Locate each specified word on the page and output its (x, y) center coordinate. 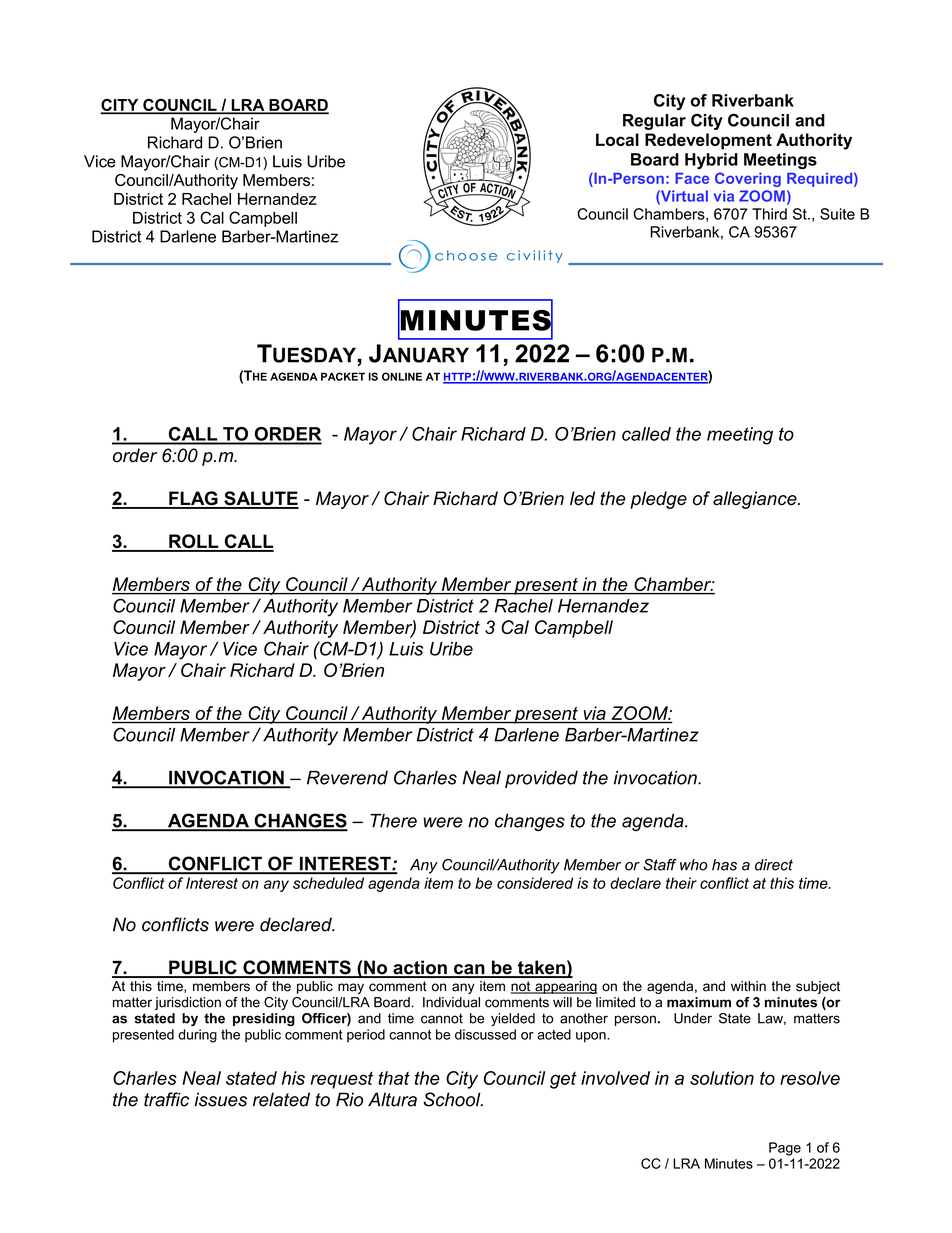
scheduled (328, 883)
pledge (658, 500)
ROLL (194, 542)
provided (541, 779)
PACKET (343, 376)
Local (617, 139)
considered (535, 883)
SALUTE (260, 499)
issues (220, 1099)
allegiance (756, 500)
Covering (748, 179)
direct (774, 865)
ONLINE (402, 376)
